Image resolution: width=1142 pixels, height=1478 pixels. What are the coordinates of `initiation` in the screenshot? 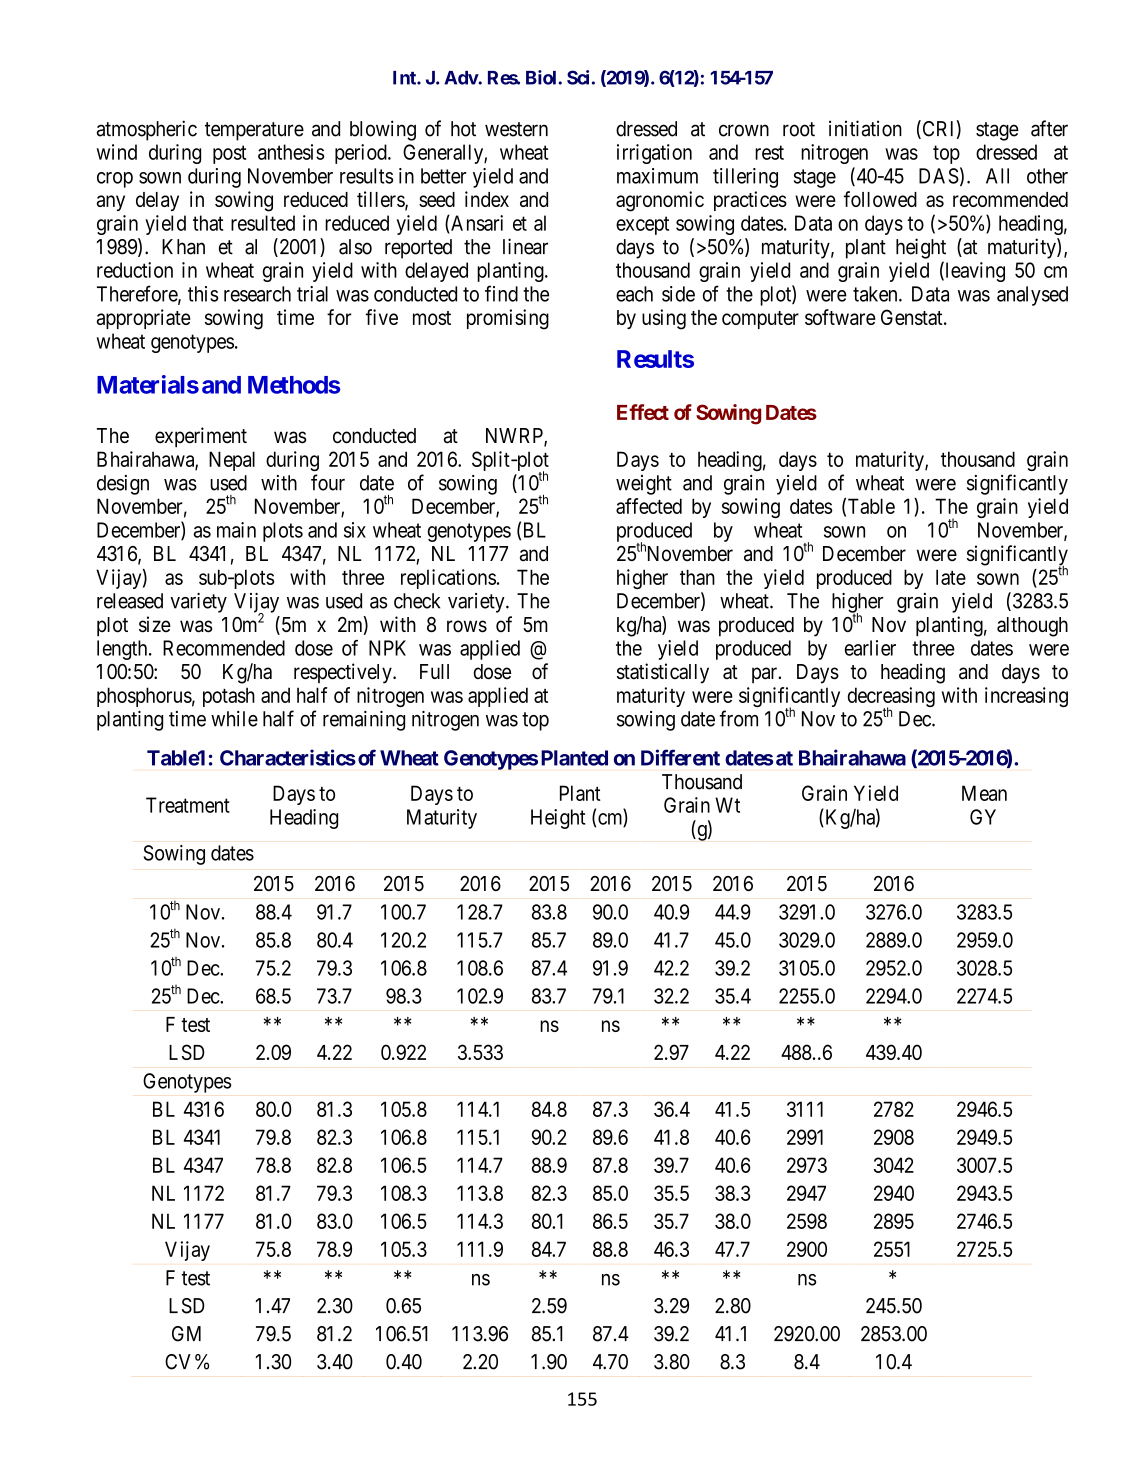 It's located at (865, 128).
